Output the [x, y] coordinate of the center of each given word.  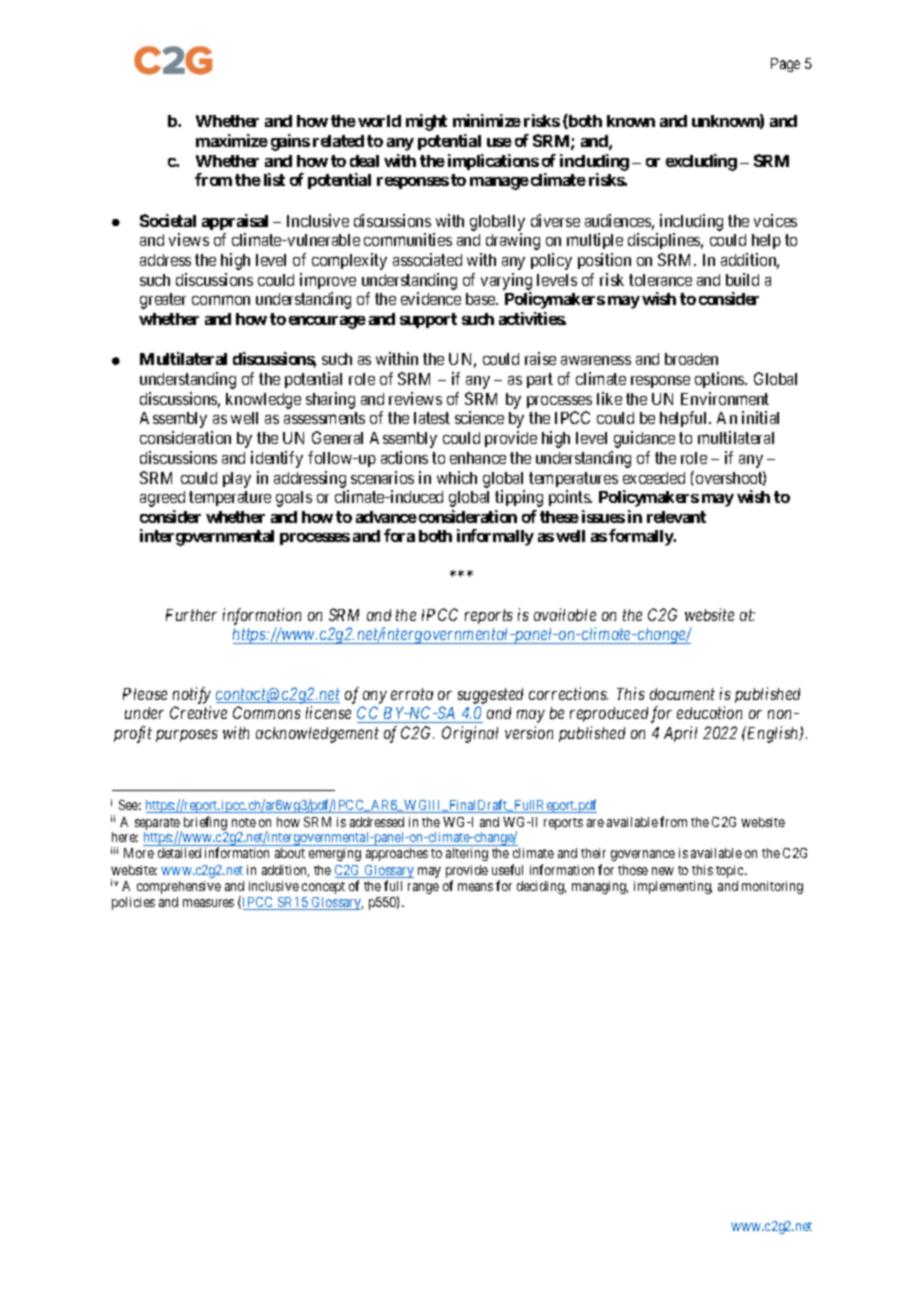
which [457, 477]
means [475, 887]
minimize [487, 120]
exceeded [654, 478]
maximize [232, 140]
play [237, 480]
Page [785, 65]
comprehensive [179, 887]
